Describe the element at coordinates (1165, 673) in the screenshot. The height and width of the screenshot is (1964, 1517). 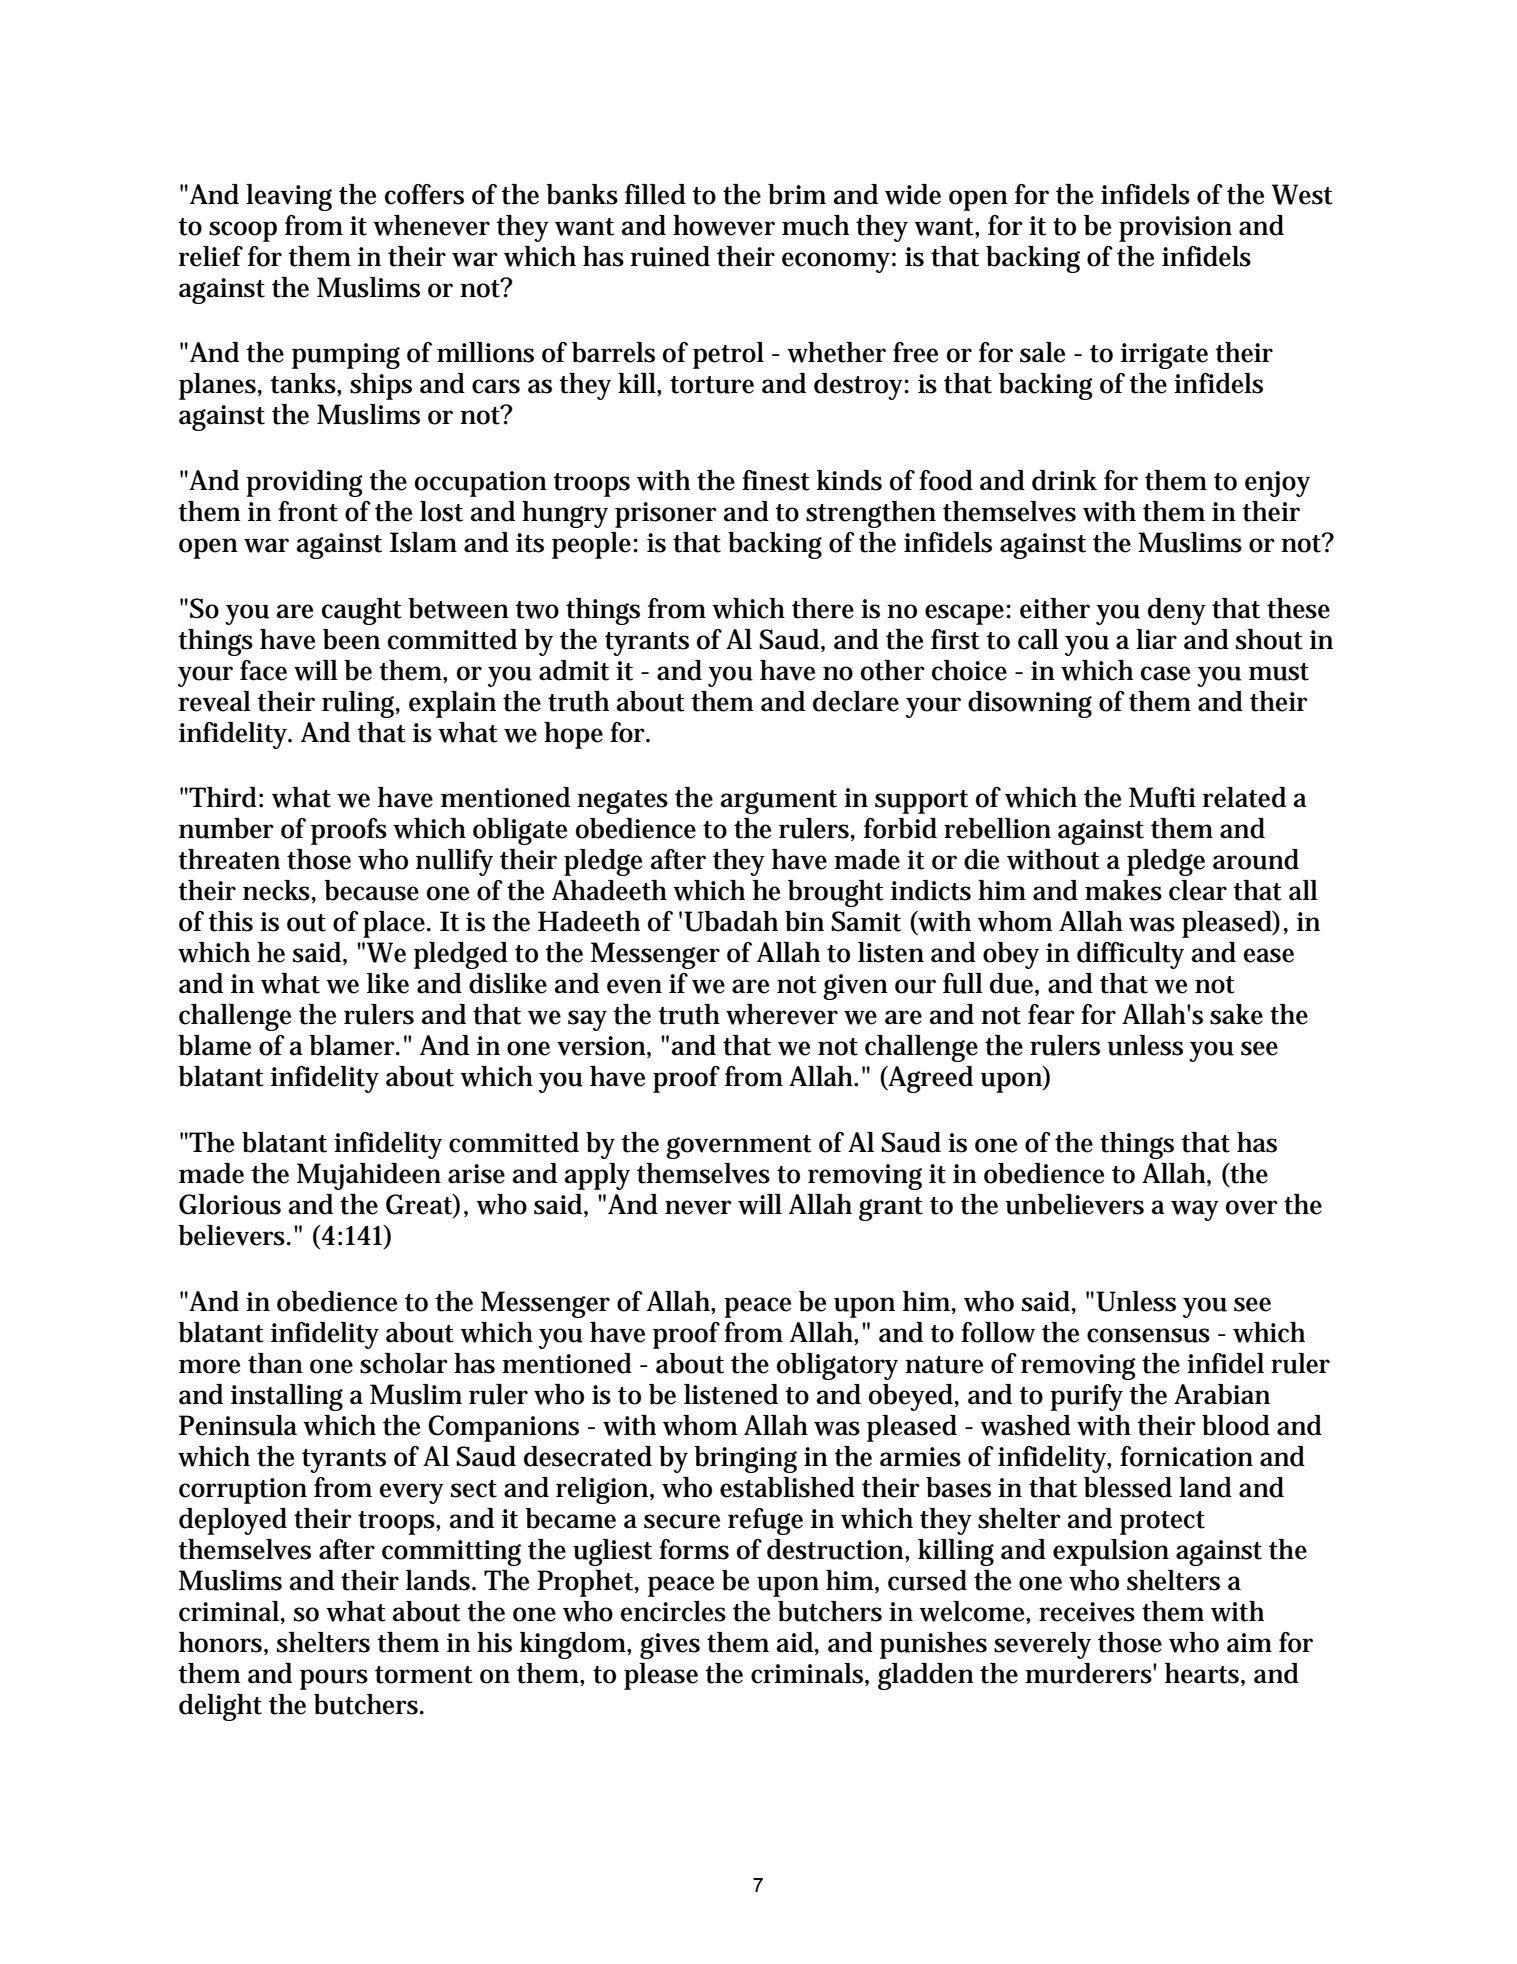
I see `case` at that location.
